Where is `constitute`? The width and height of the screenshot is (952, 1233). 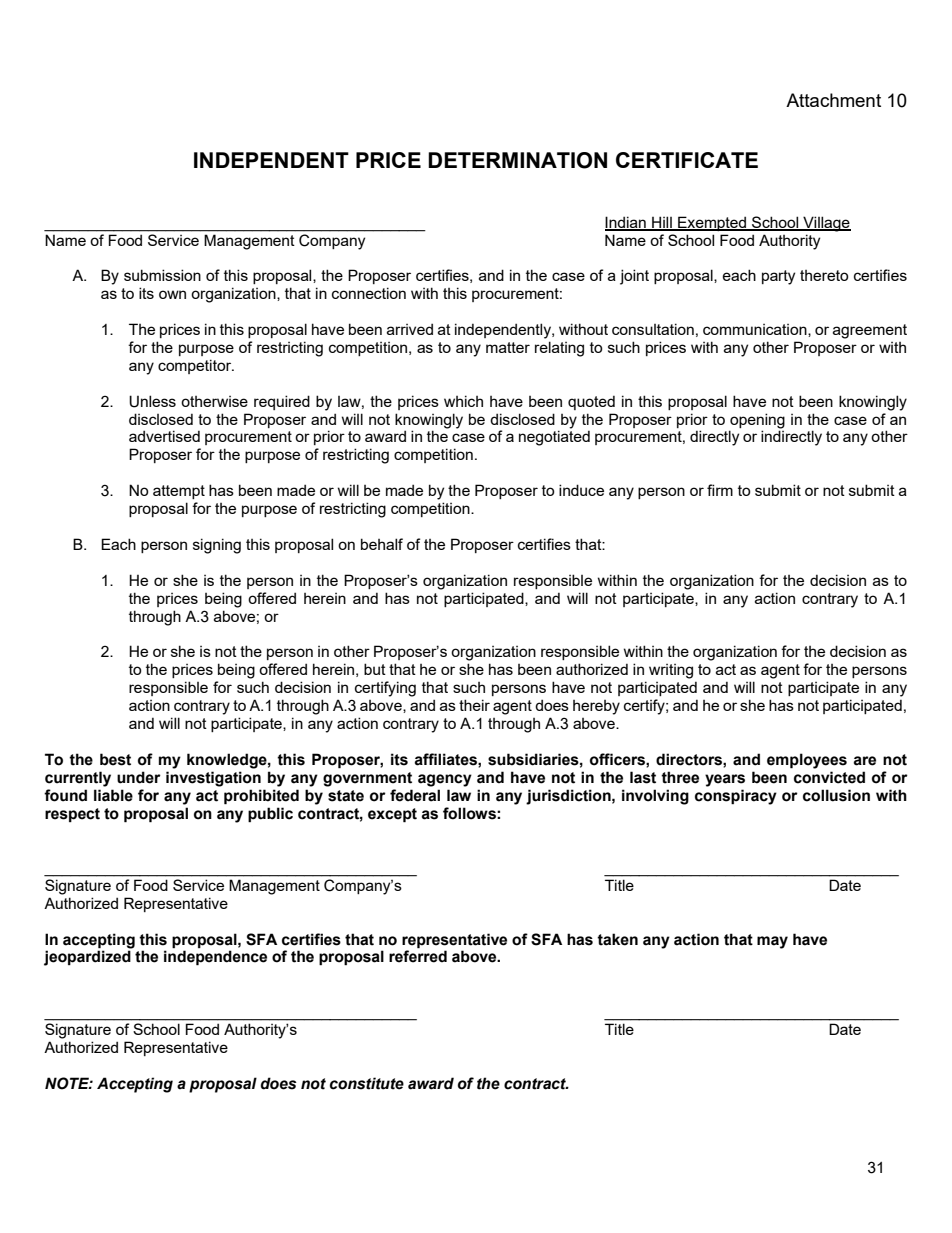 constitute is located at coordinates (367, 1083).
